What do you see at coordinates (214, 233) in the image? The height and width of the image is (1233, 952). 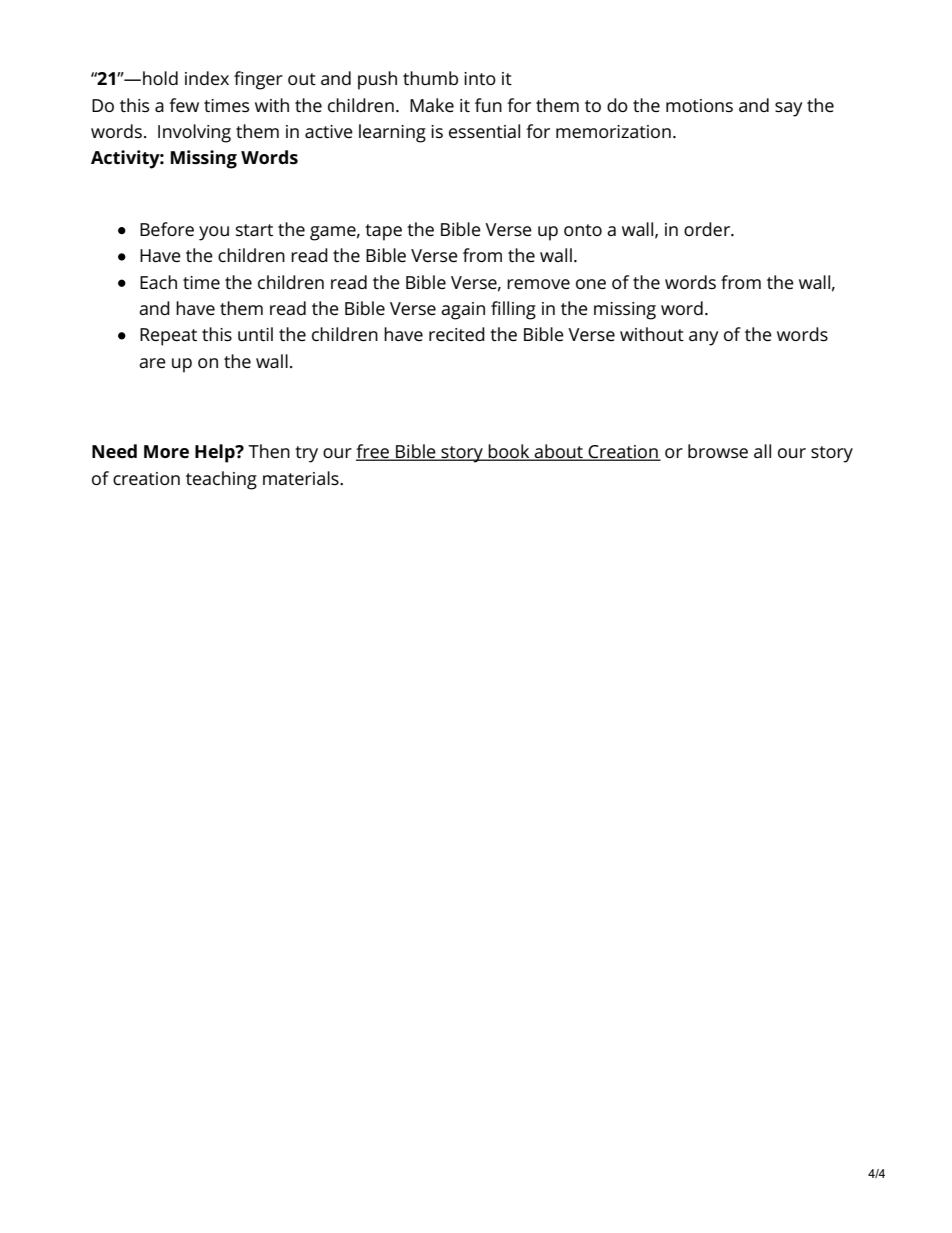 I see `you` at bounding box center [214, 233].
